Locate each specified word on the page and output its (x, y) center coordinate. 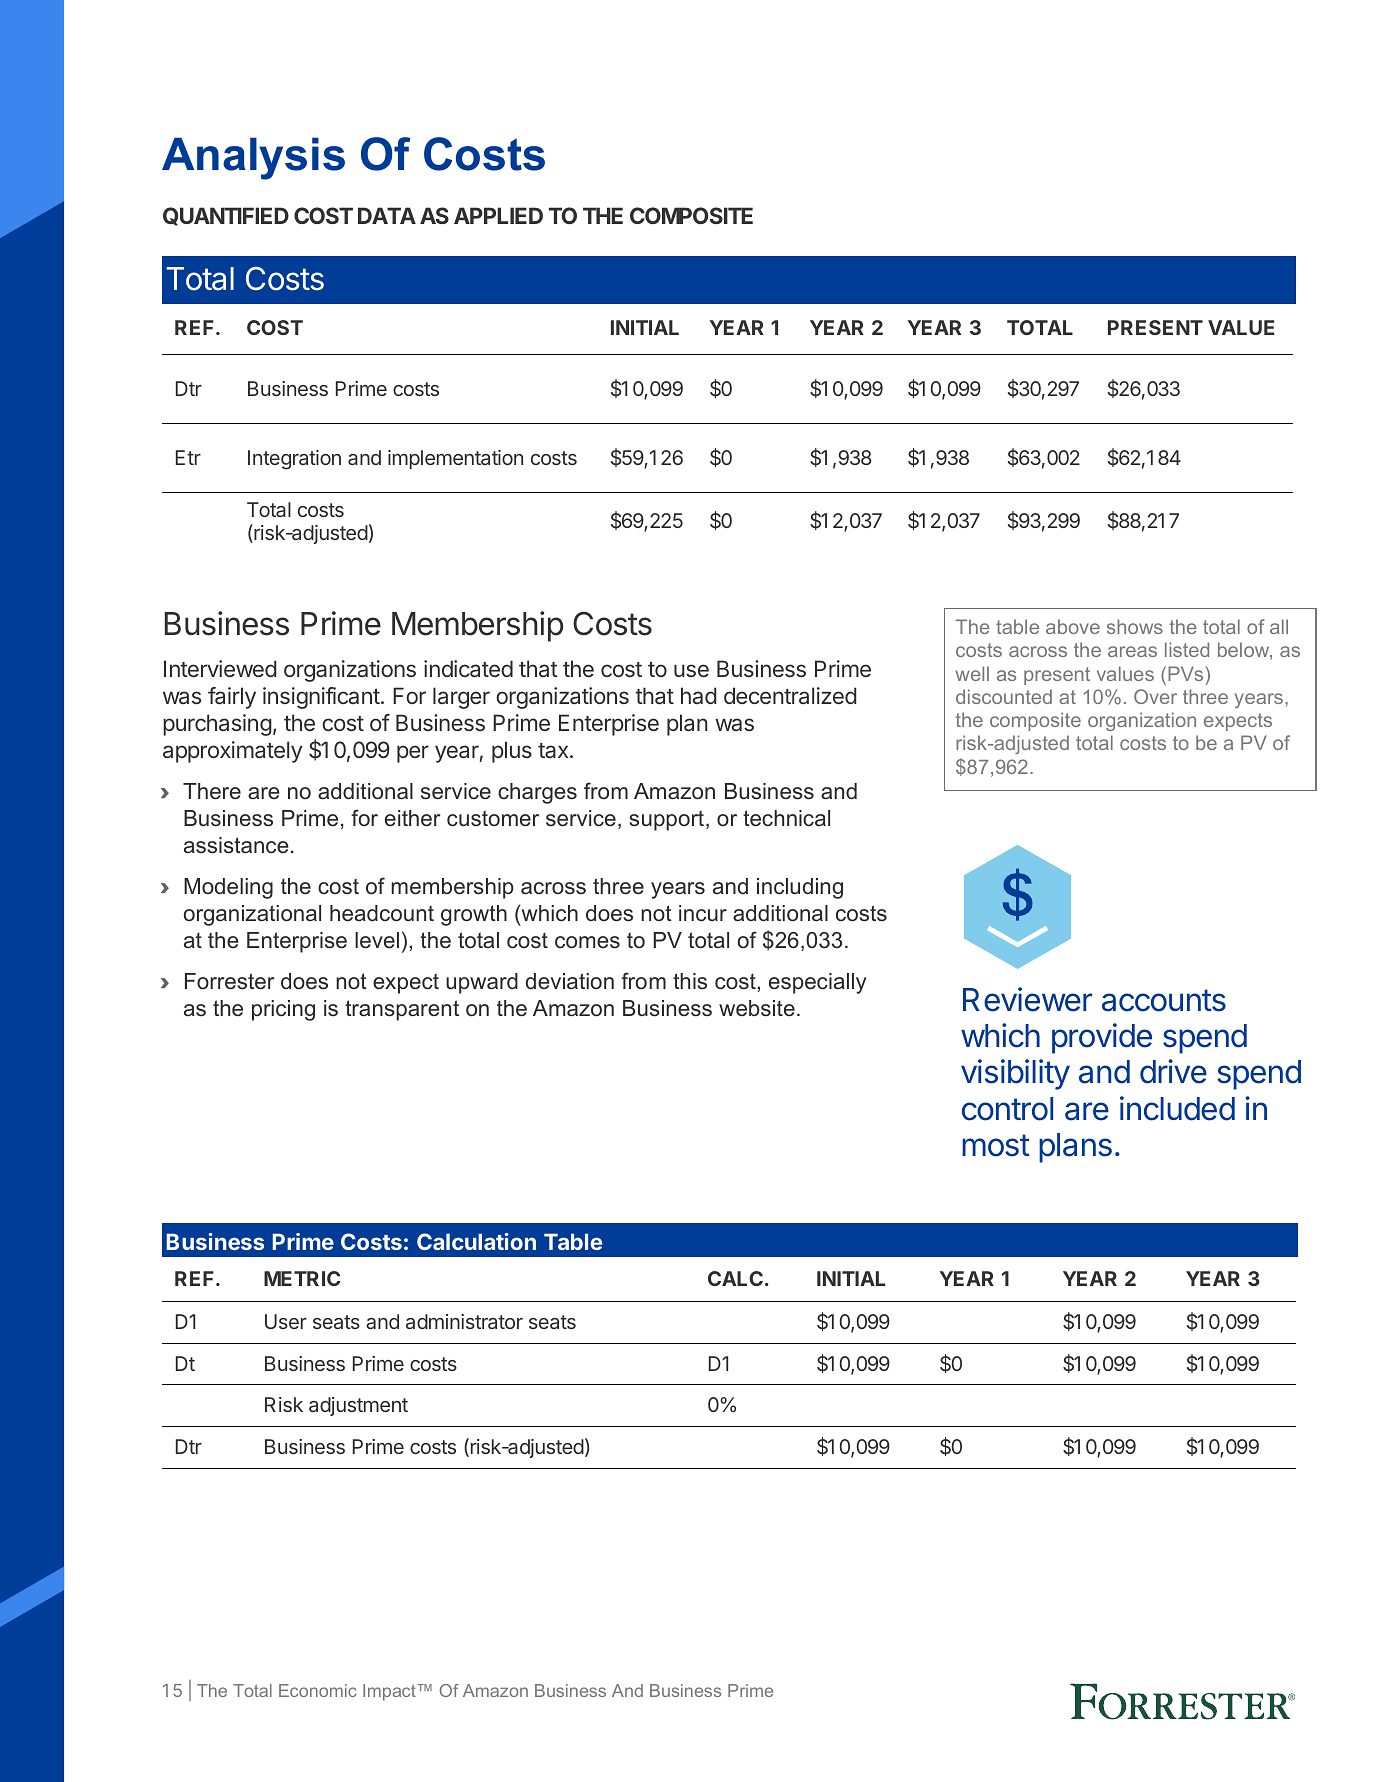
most (996, 1145)
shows (1135, 626)
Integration (294, 460)
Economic (318, 1690)
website (757, 1008)
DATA (387, 215)
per (413, 754)
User (286, 1321)
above (1073, 626)
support (668, 820)
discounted (1004, 696)
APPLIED (498, 215)
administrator (464, 1321)
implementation (455, 459)
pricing (283, 1010)
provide (1102, 1038)
